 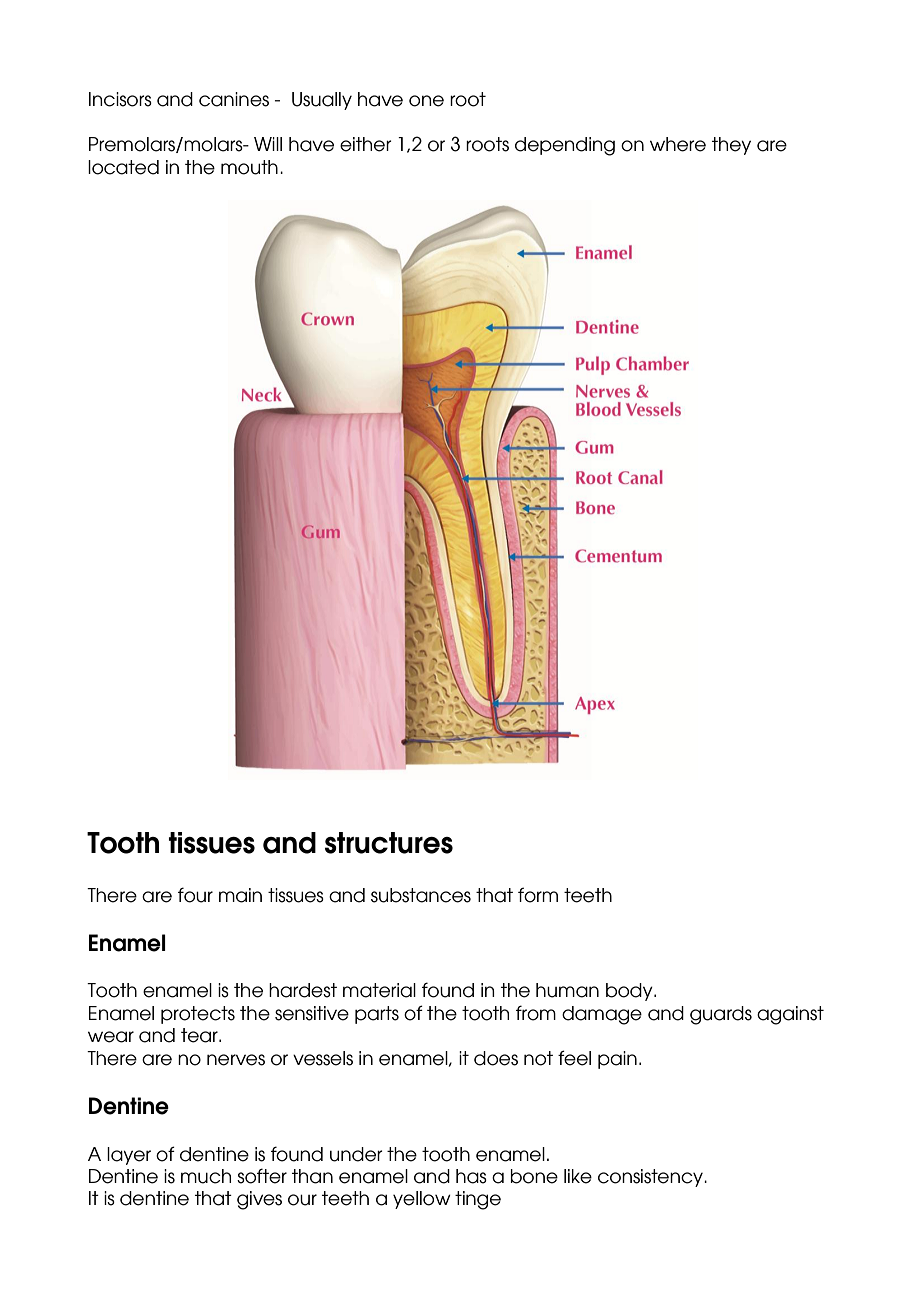 What do you see at coordinates (389, 843) in the screenshot?
I see `structures` at bounding box center [389, 843].
